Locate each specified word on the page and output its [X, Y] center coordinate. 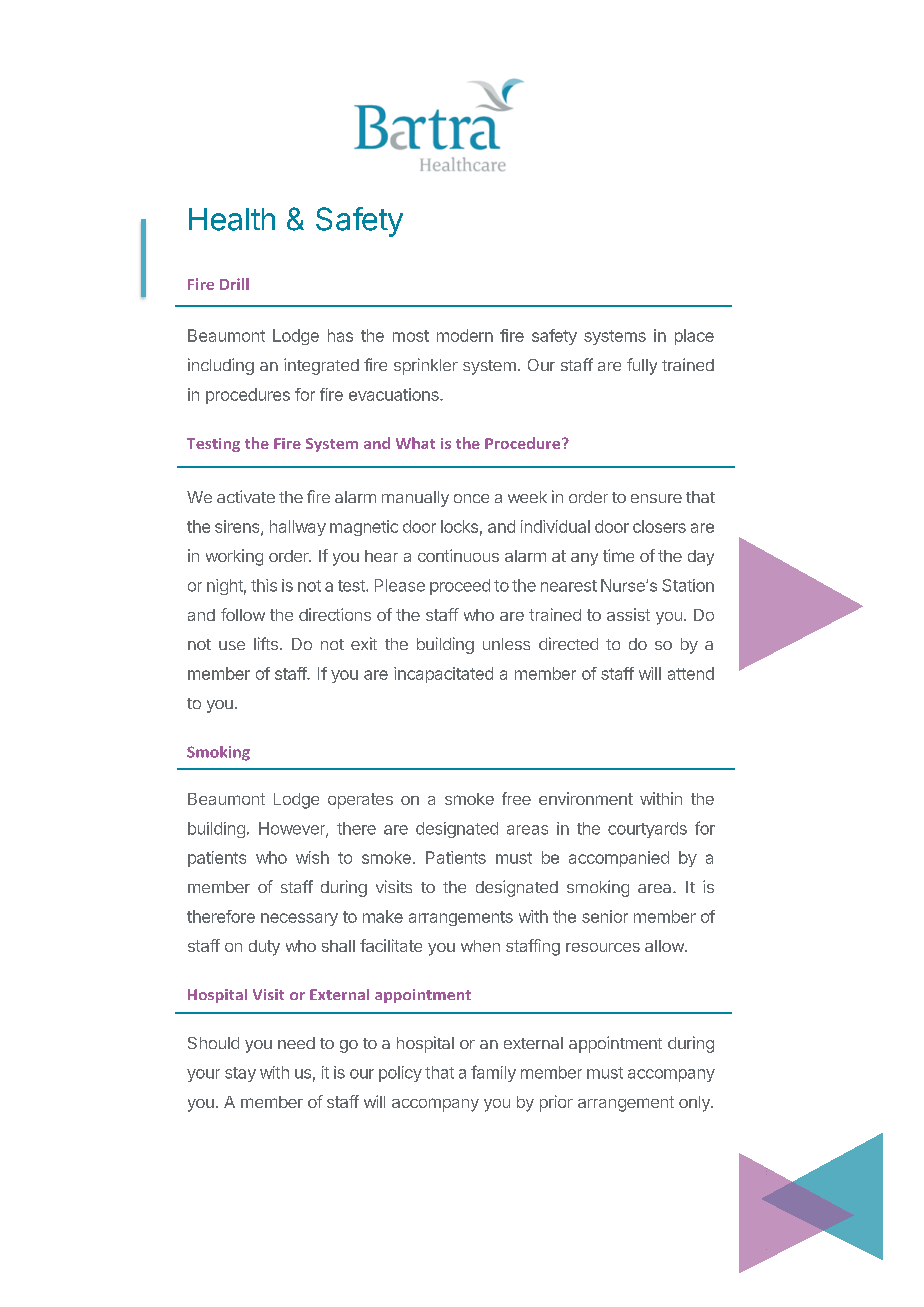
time [618, 555]
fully [642, 366]
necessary [299, 919]
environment [586, 798]
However [293, 829]
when [480, 946]
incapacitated [443, 675]
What [415, 443]
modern [465, 335]
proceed [460, 587]
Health [232, 219]
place [694, 337]
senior [605, 916]
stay [240, 1074]
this [264, 585]
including [221, 366]
